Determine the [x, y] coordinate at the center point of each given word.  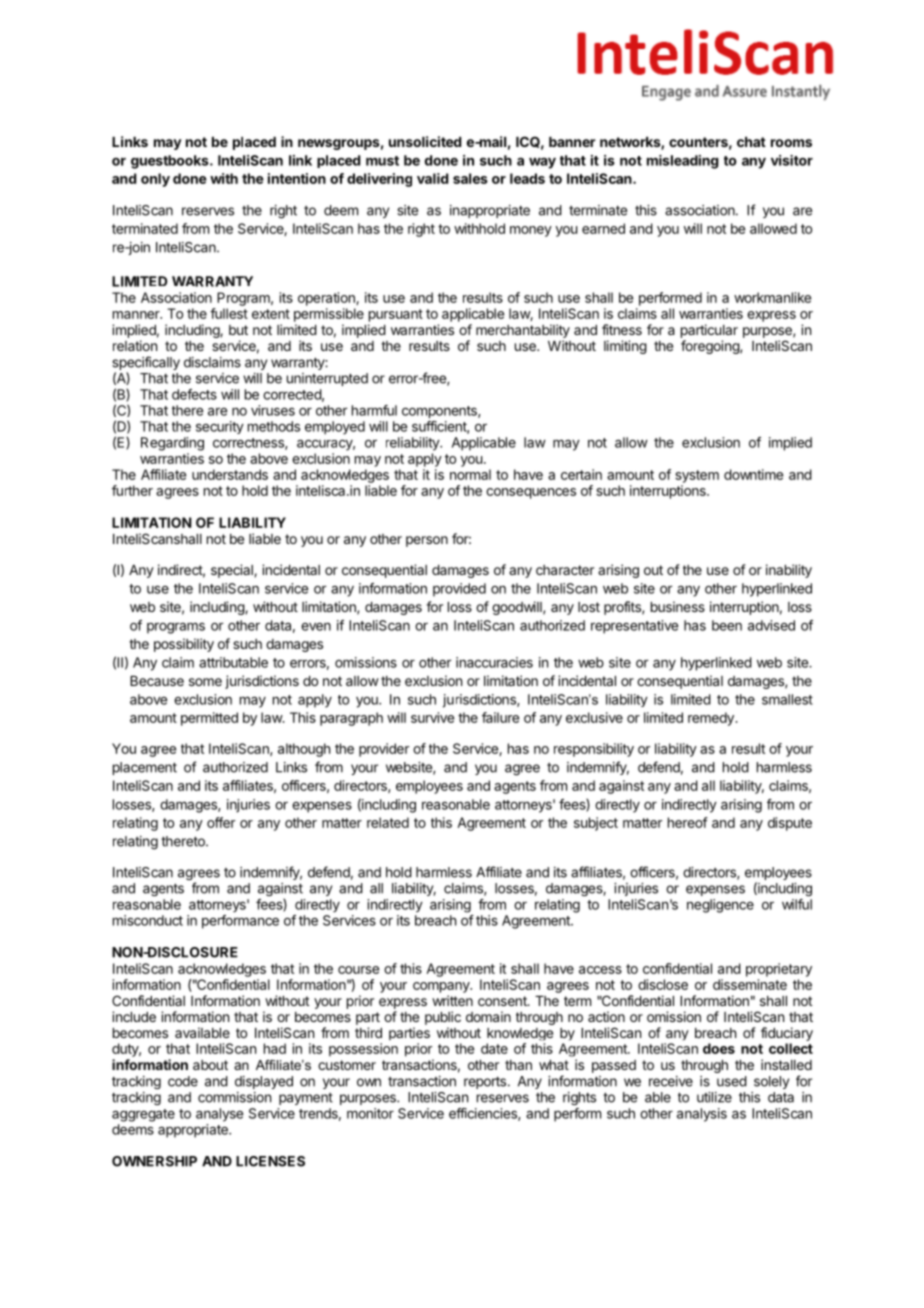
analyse [219, 1115]
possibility [184, 645]
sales [470, 178]
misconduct [148, 920]
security [220, 427]
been [727, 625]
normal [470, 474]
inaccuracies [494, 662]
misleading [683, 162]
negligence [720, 906]
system [697, 476]
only [155, 180]
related [388, 822]
